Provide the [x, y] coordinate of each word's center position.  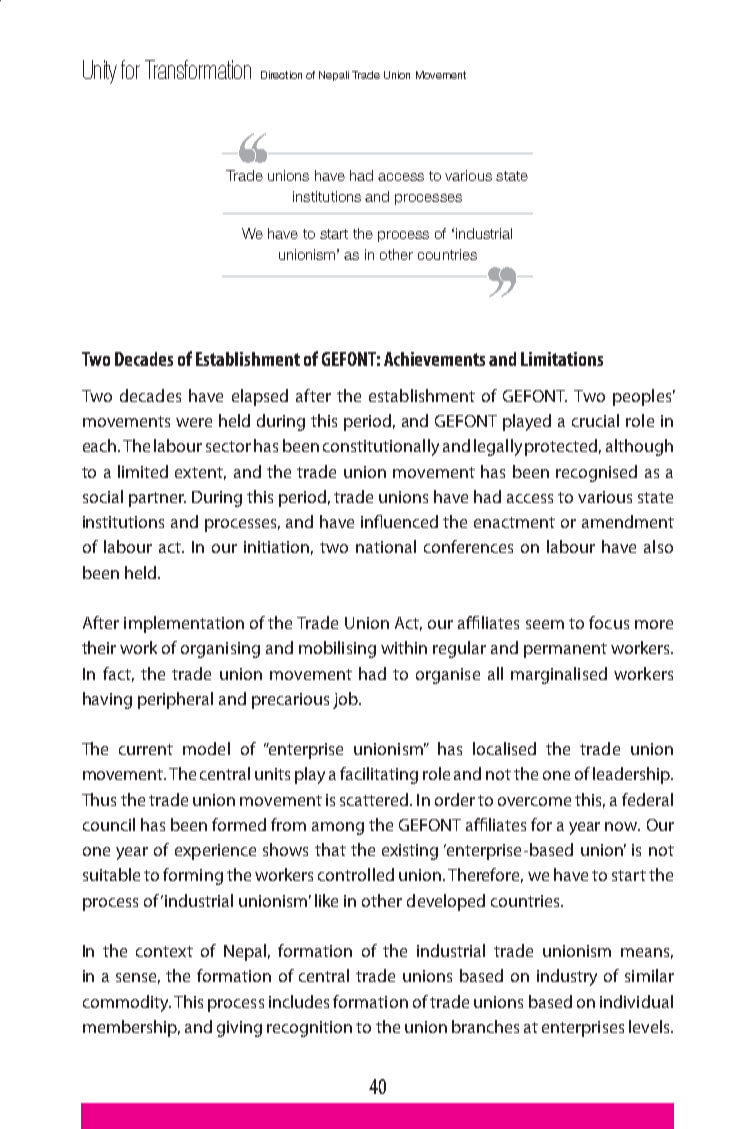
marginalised [559, 675]
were [194, 422]
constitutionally [381, 447]
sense [138, 978]
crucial [595, 420]
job [346, 700]
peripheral [175, 700]
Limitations [562, 359]
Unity [100, 72]
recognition [309, 1029]
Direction [281, 75]
